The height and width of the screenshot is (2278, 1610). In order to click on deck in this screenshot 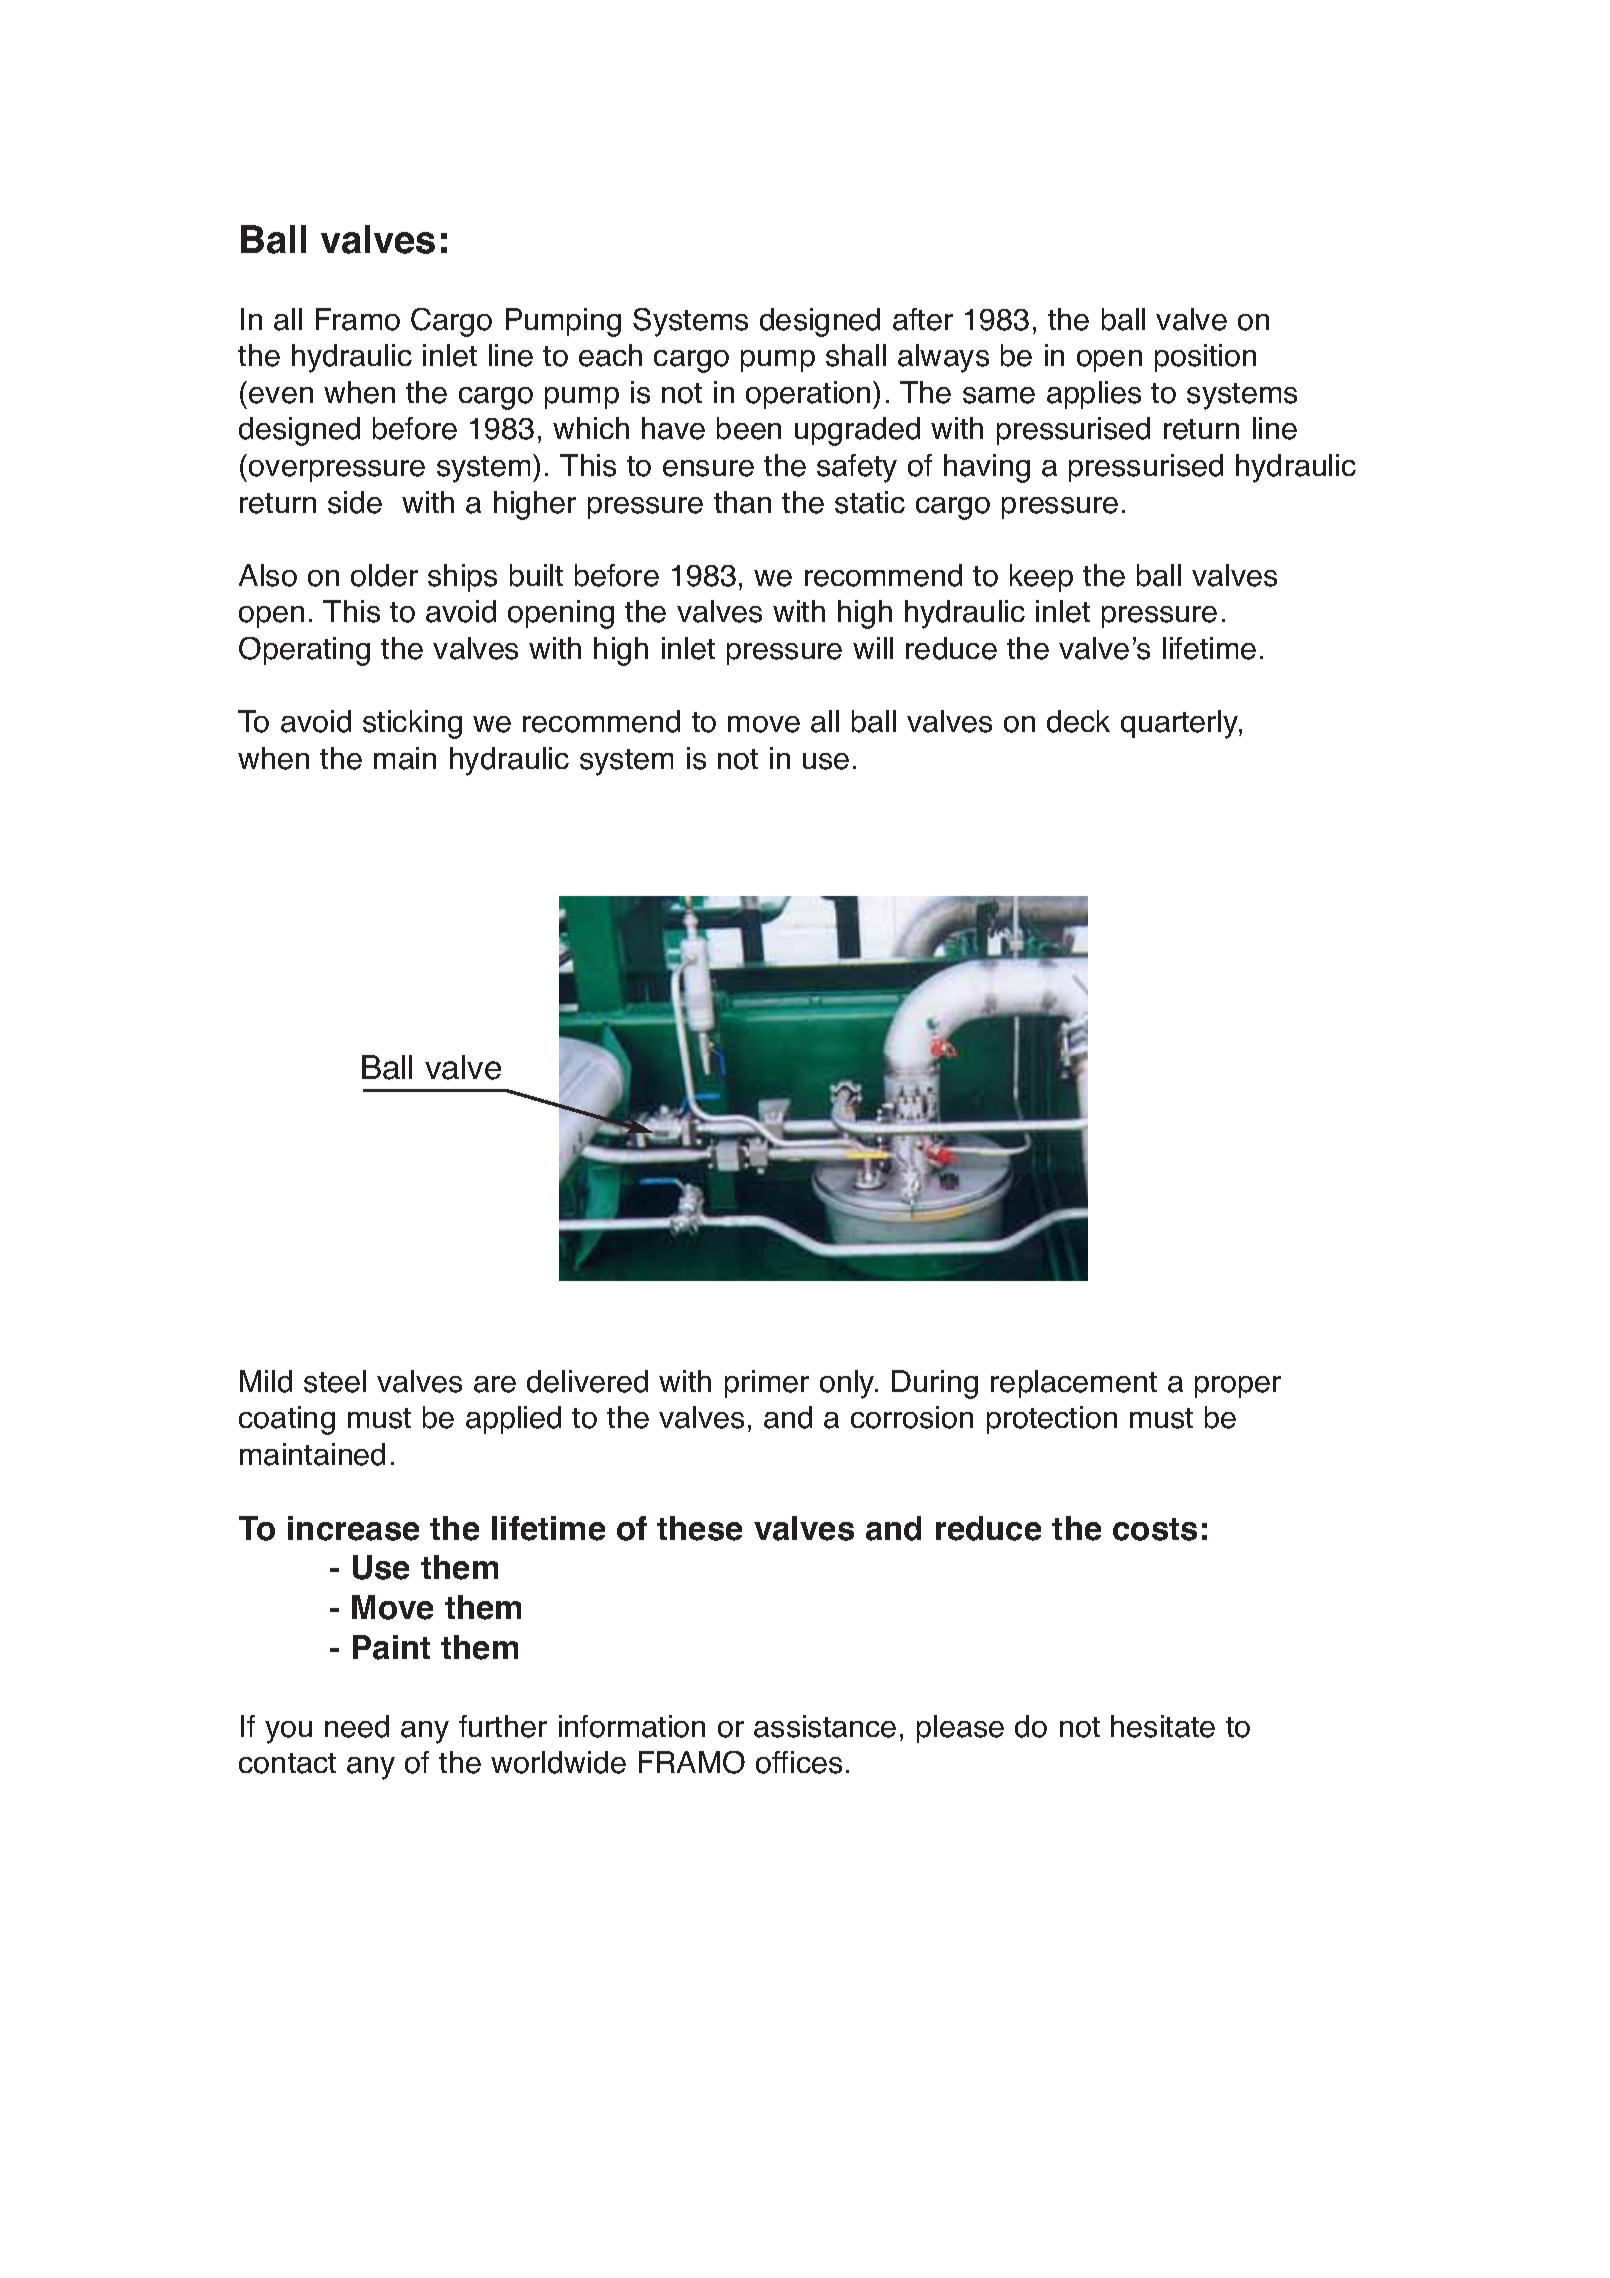, I will do `click(1078, 721)`.
